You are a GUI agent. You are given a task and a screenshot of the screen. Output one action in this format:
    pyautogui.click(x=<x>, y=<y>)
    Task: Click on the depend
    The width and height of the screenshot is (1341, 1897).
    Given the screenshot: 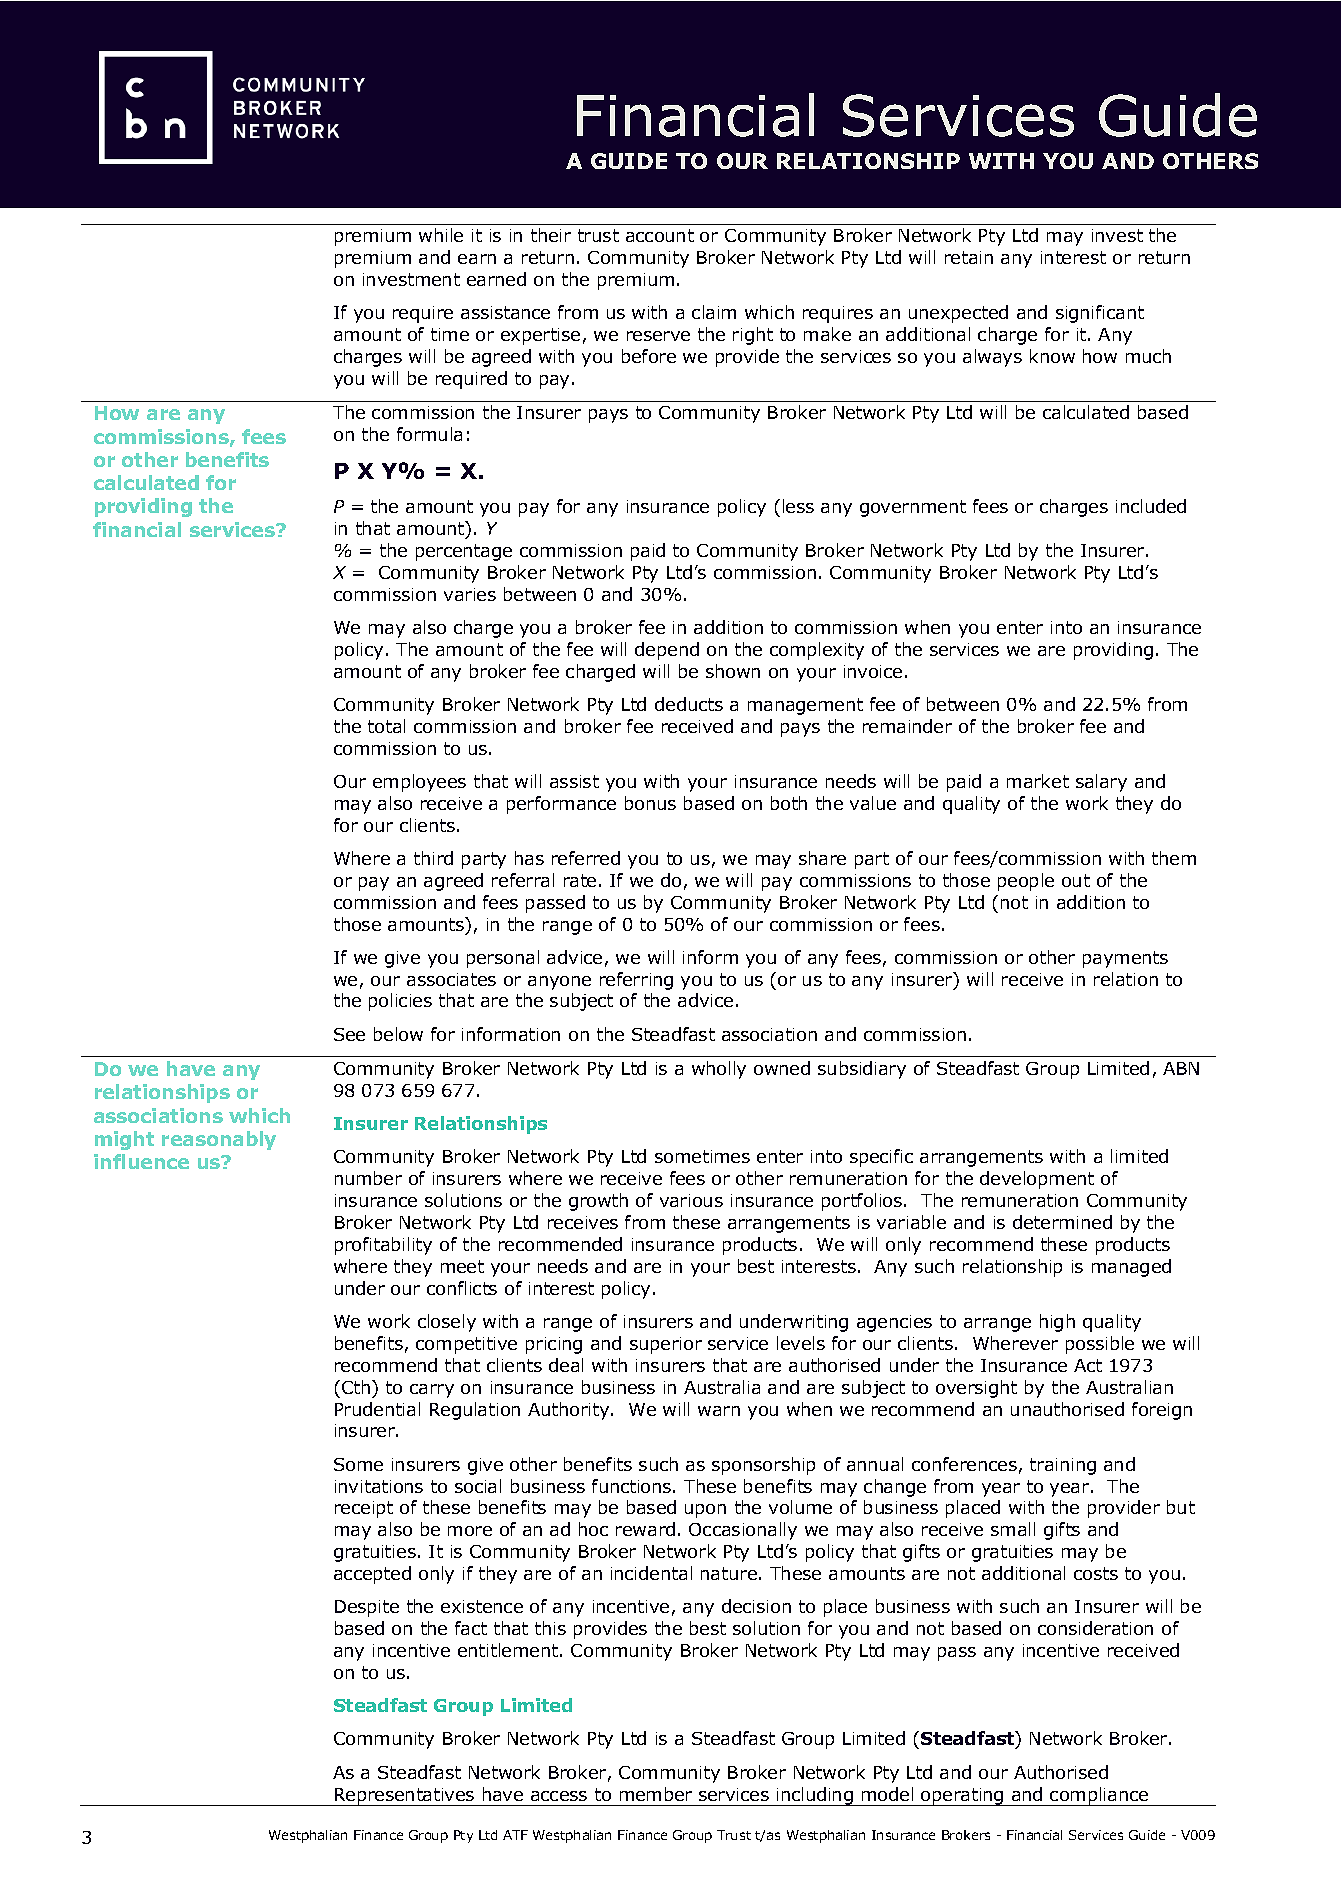 What is the action you would take?
    pyautogui.click(x=667, y=651)
